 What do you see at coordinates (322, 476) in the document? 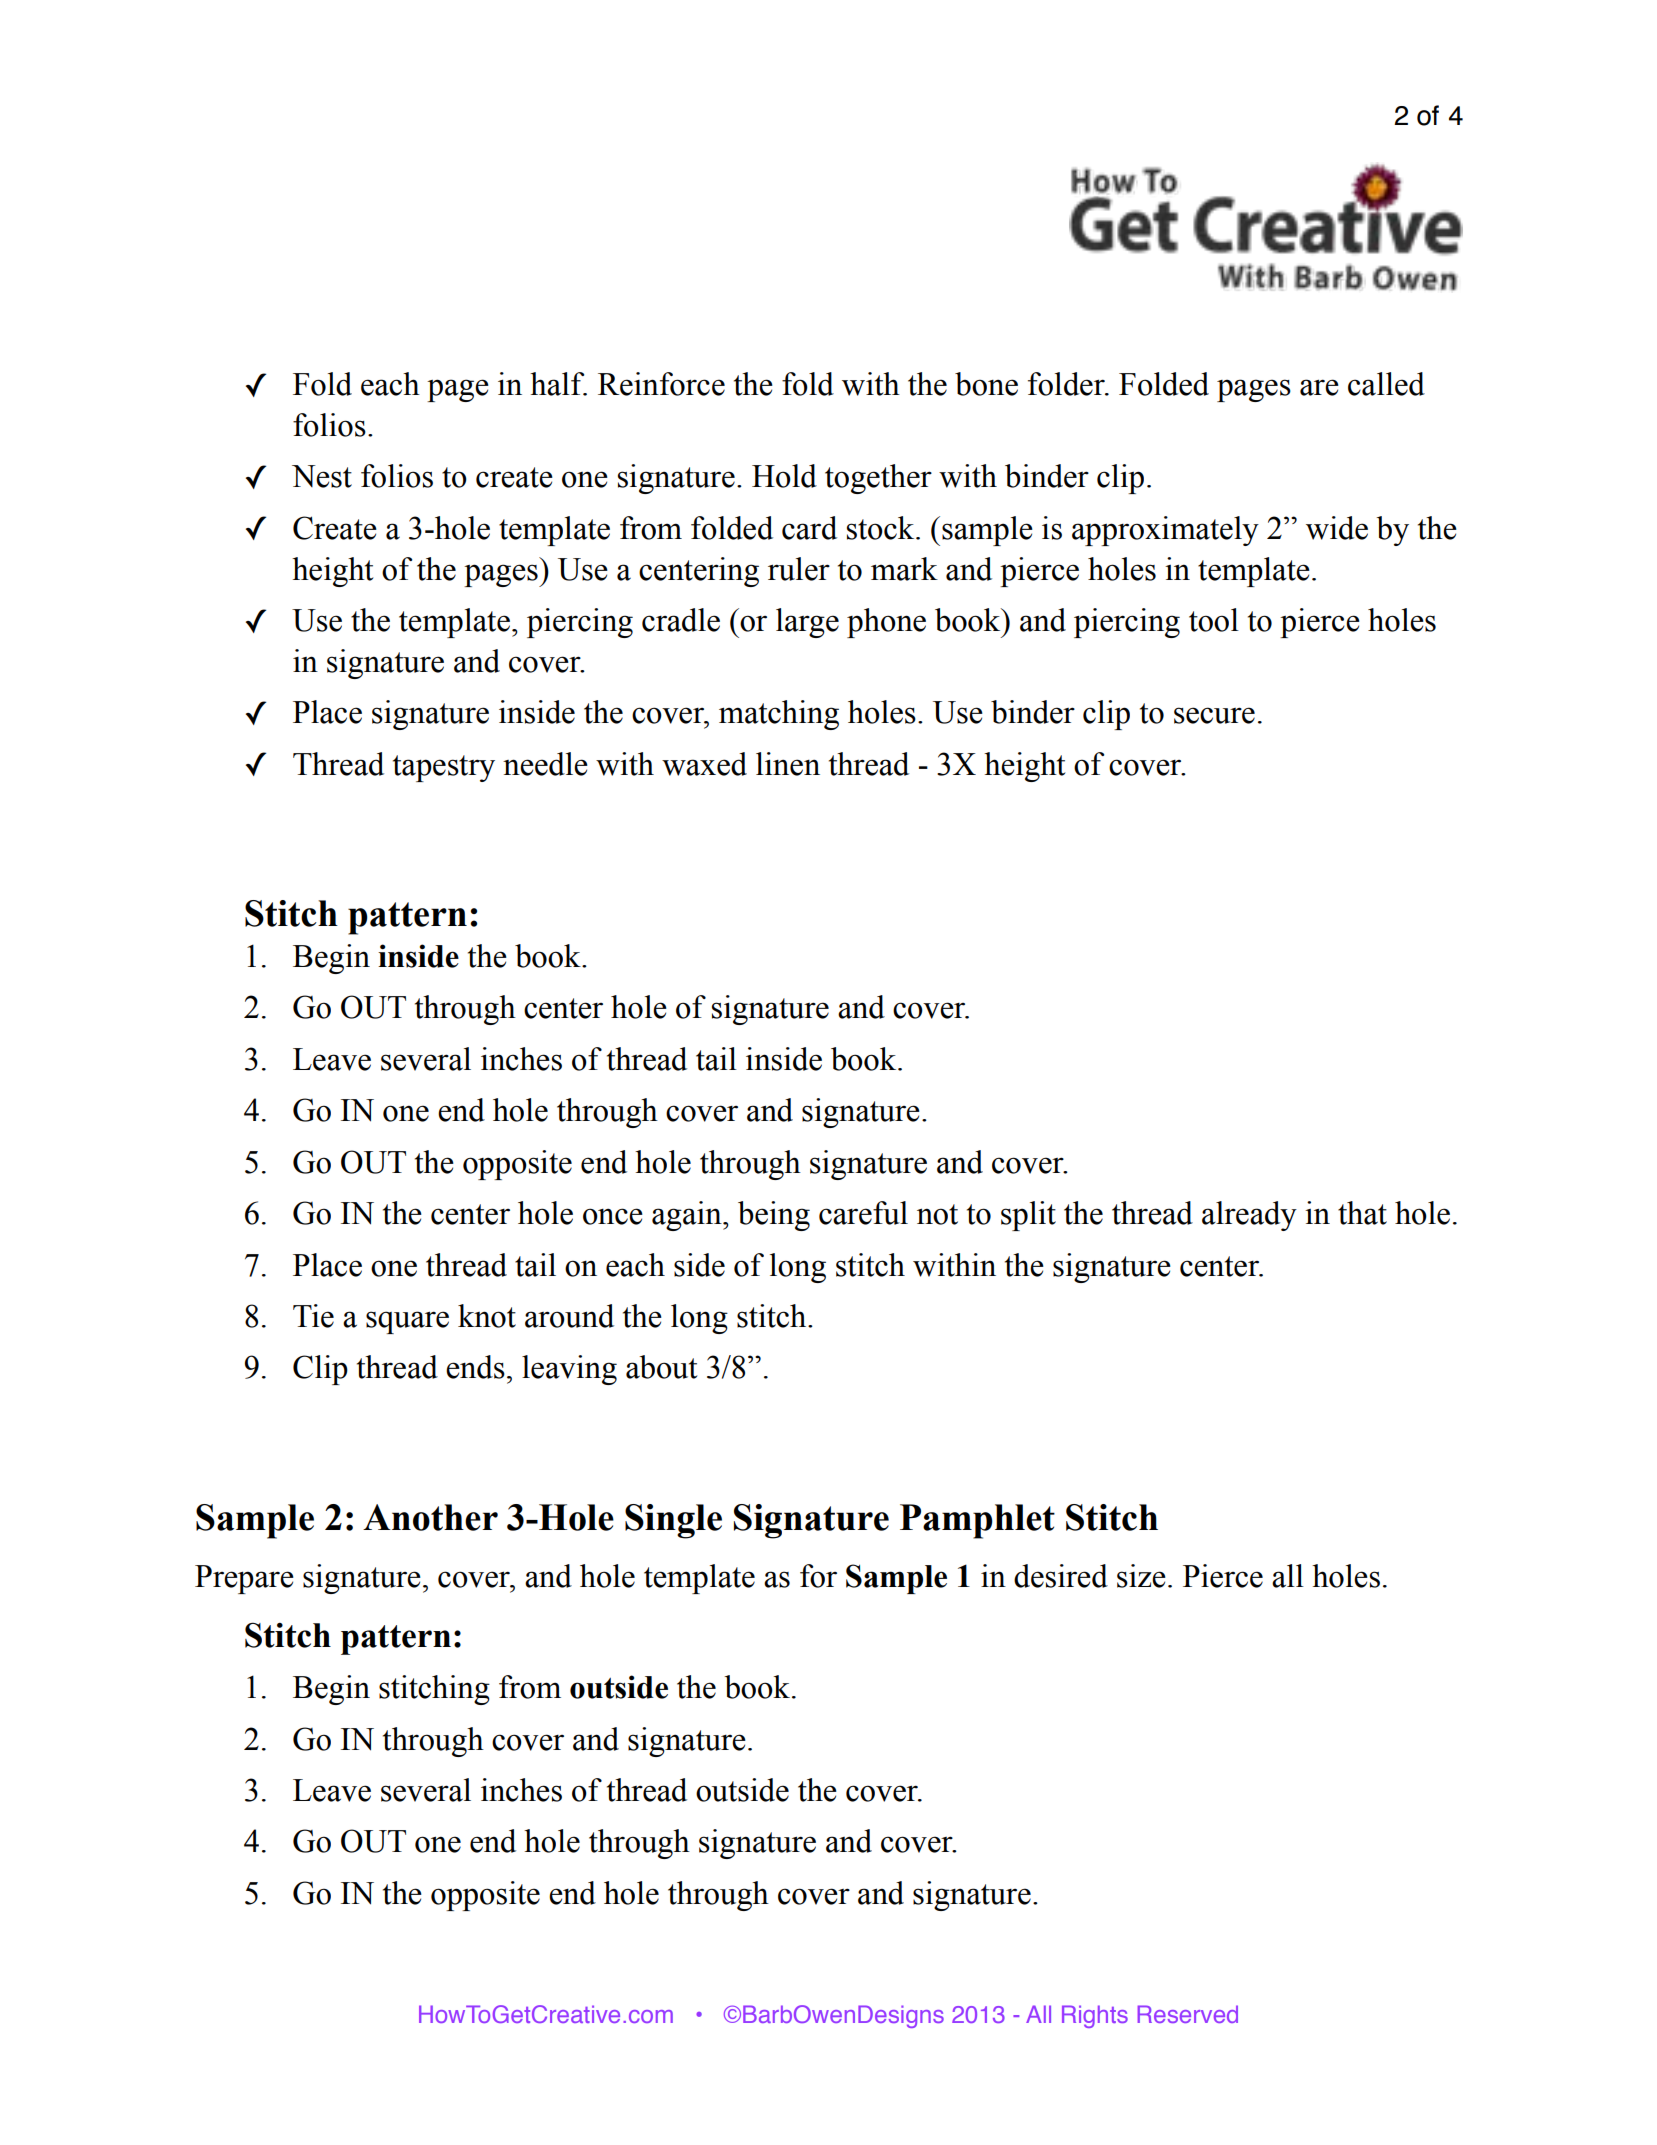
I see `Nest` at bounding box center [322, 476].
